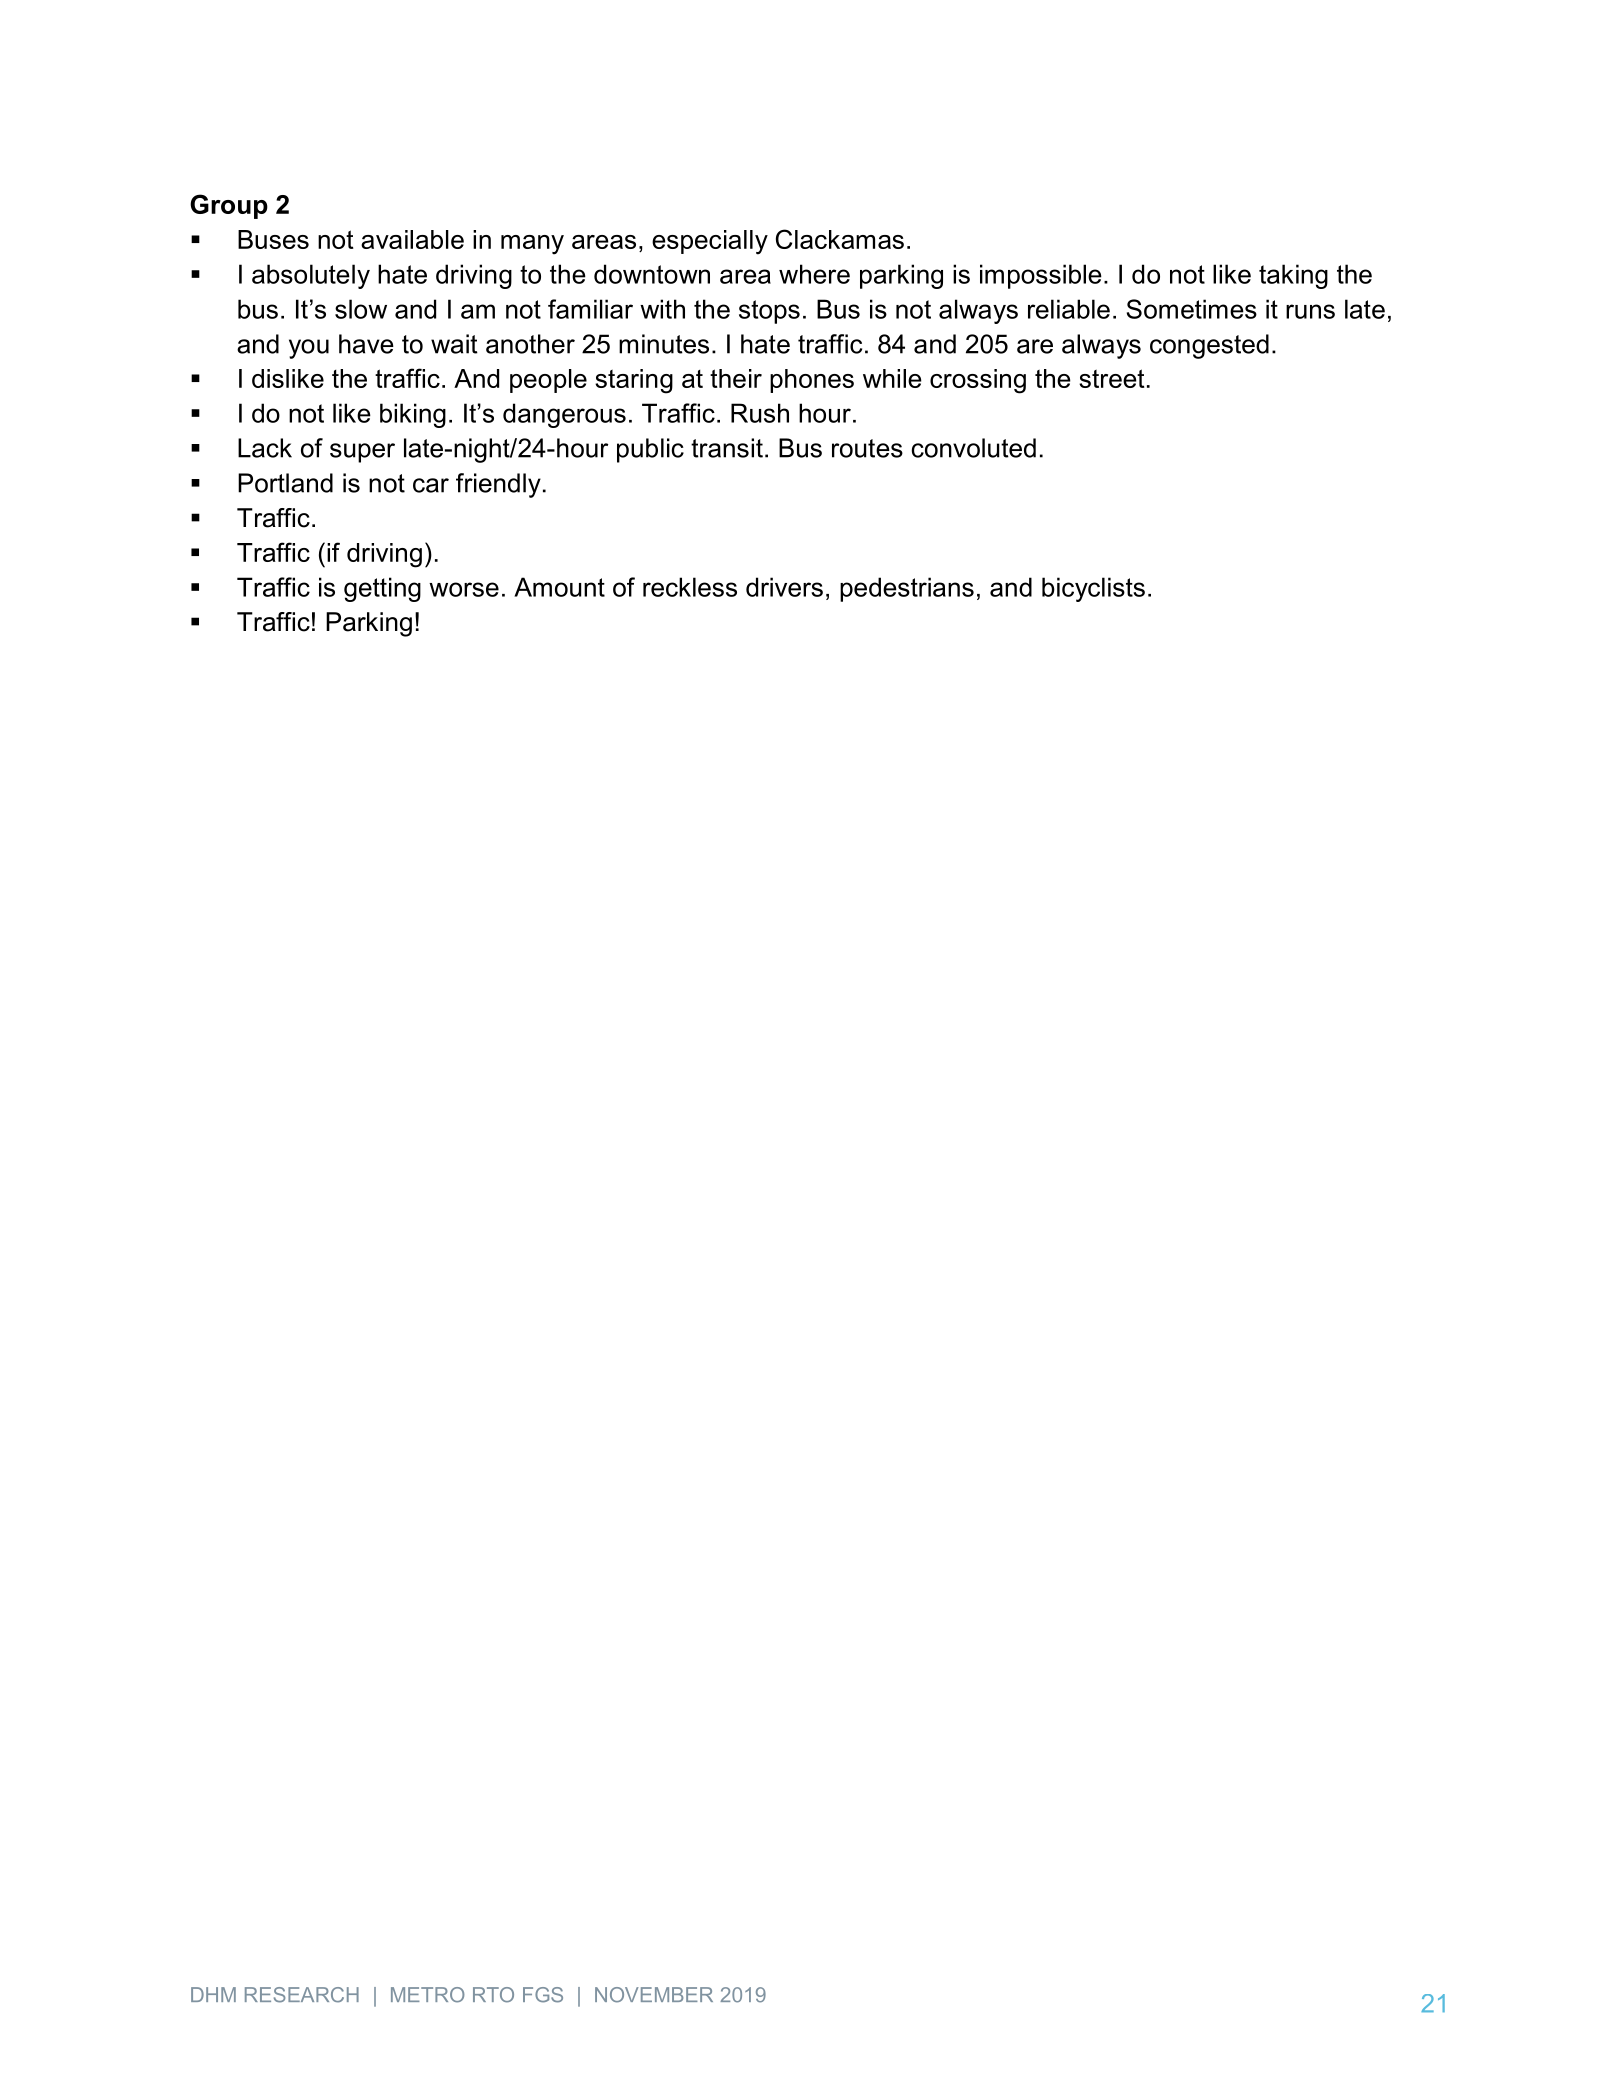 The image size is (1610, 2083). I want to click on where, so click(814, 274).
